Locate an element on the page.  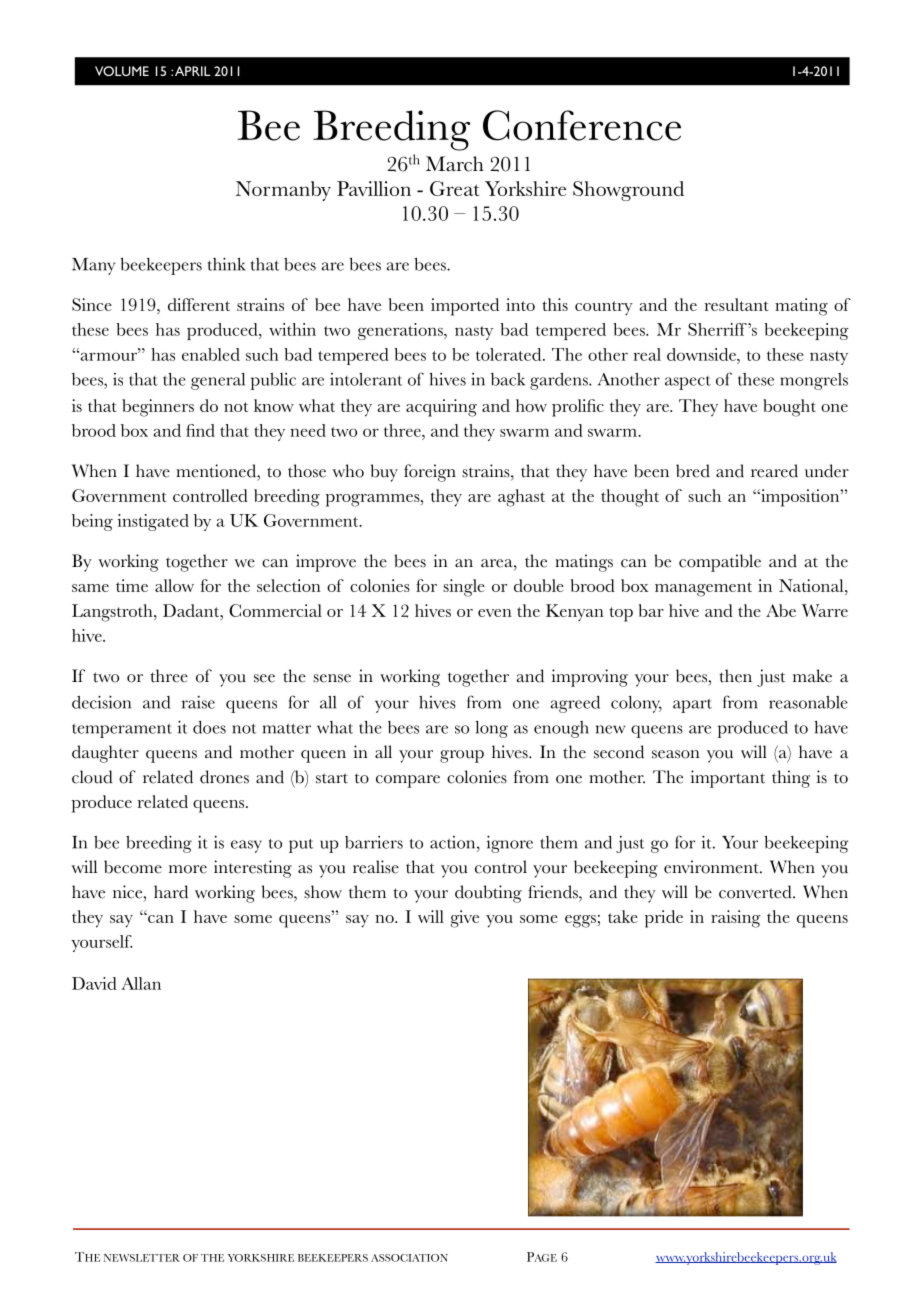
March is located at coordinates (455, 164).
